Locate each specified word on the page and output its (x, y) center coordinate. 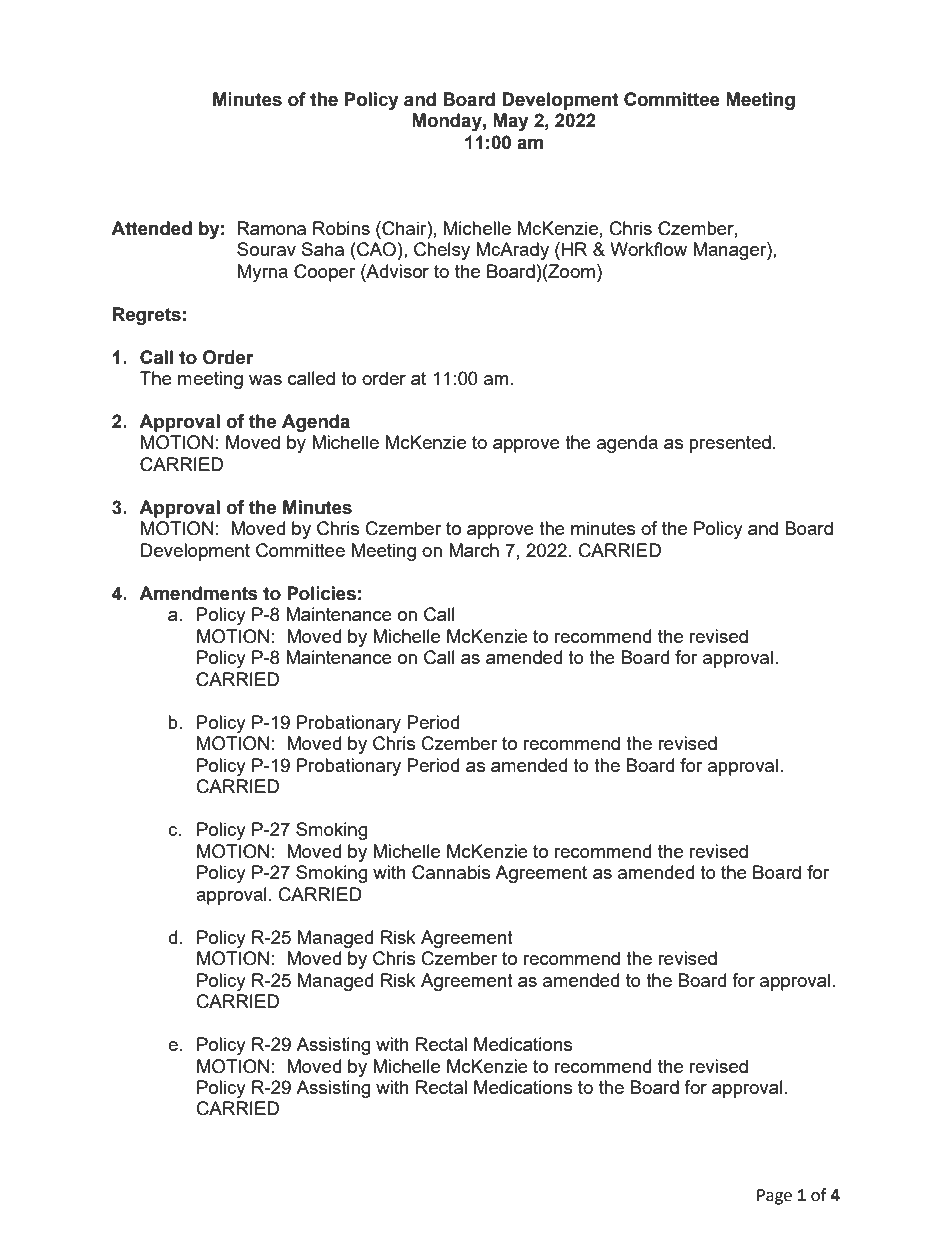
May (511, 122)
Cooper (325, 273)
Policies (321, 593)
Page (774, 1197)
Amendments (198, 593)
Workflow (648, 249)
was (265, 380)
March (474, 550)
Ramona (271, 228)
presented (730, 444)
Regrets (147, 316)
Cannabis (451, 872)
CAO (375, 249)
